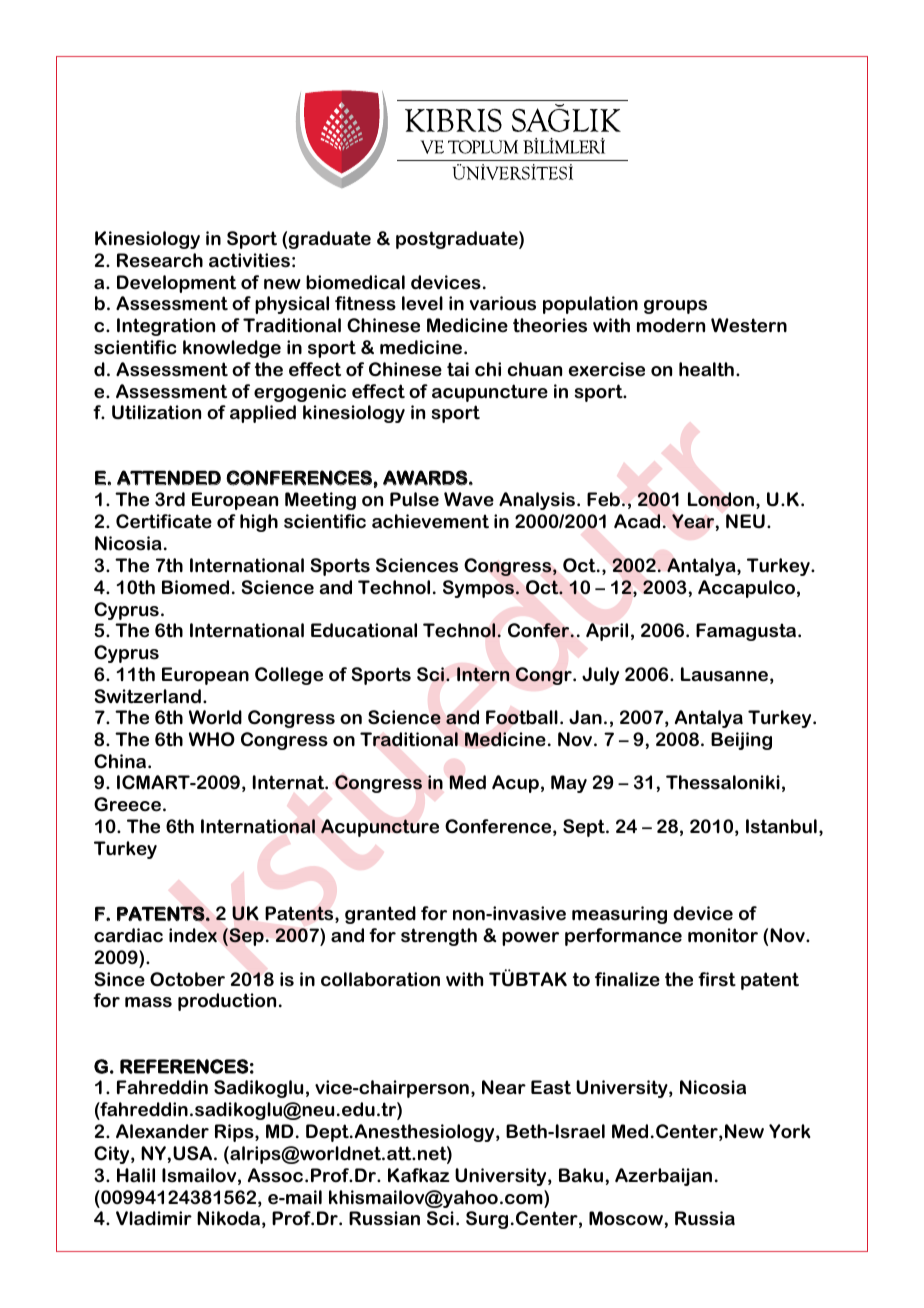 This screenshot has height=1308, width=924. Describe the element at coordinates (721, 499) in the screenshot. I see `London` at that location.
